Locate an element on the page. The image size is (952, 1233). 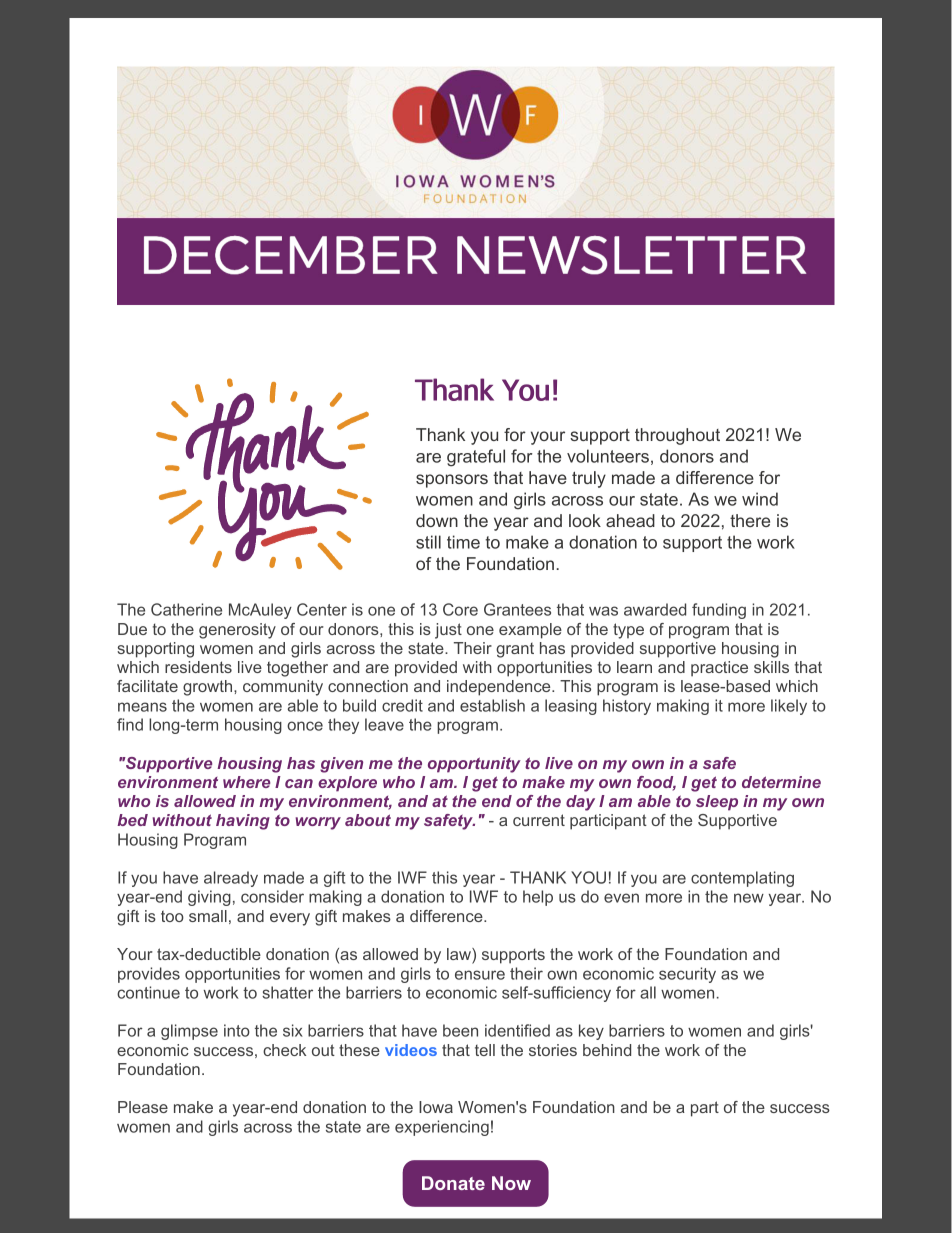
sponsors is located at coordinates (452, 481).
